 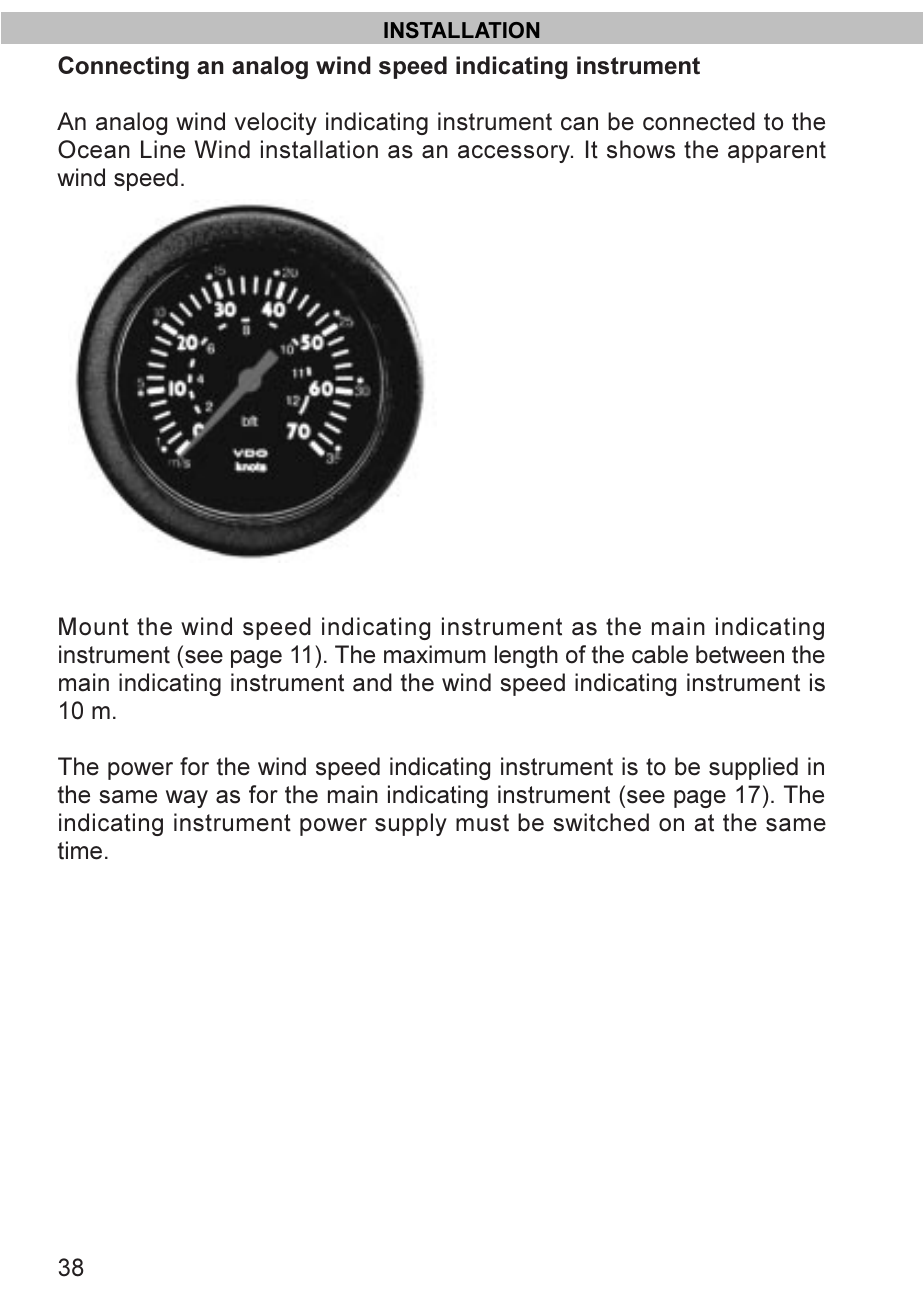 What do you see at coordinates (579, 124) in the page?
I see `can` at bounding box center [579, 124].
